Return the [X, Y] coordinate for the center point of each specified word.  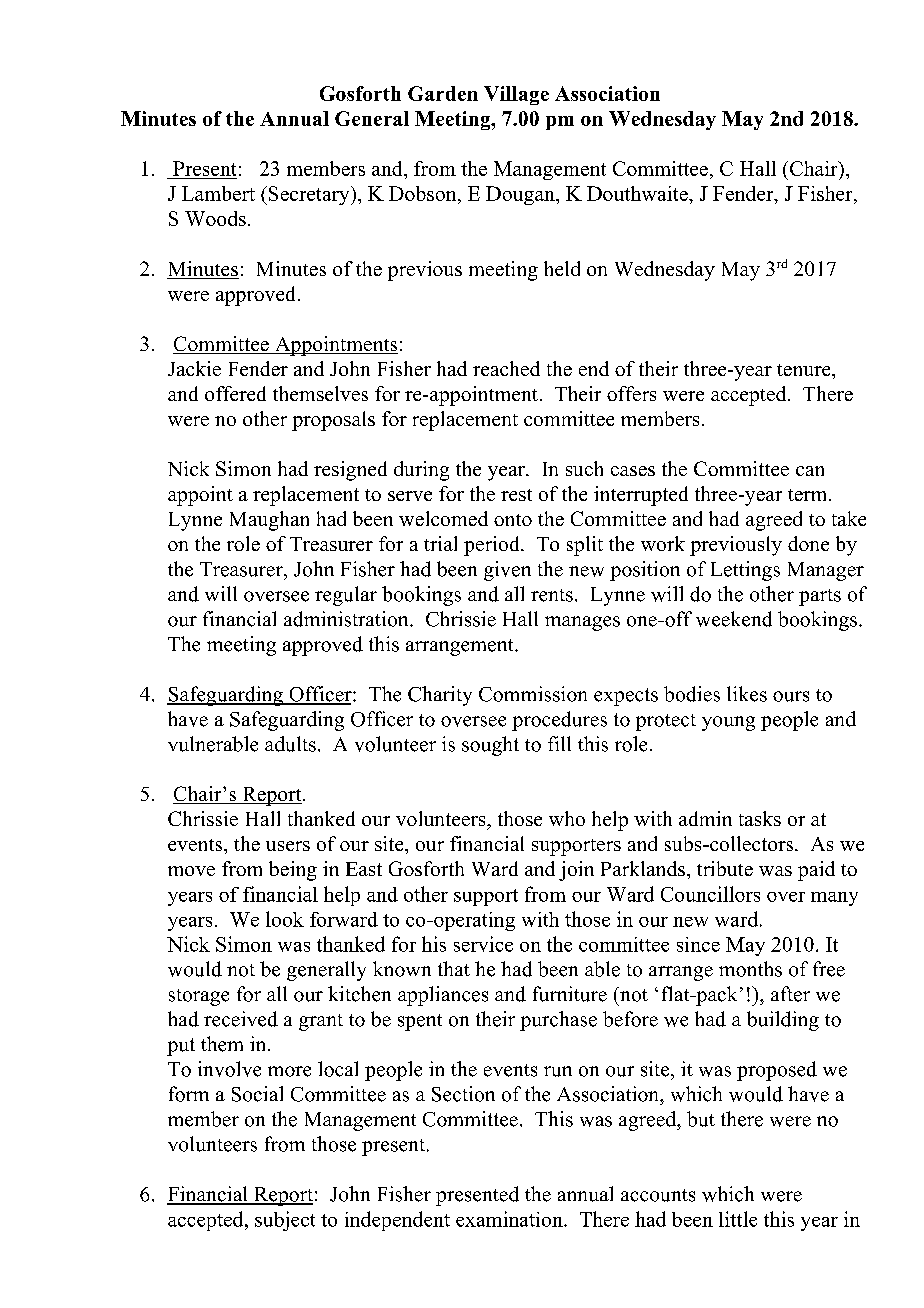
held [562, 268]
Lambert [218, 193]
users [288, 846]
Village [516, 95]
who [567, 818]
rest [516, 495]
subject [285, 1221]
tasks [760, 818]
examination [510, 1219]
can [810, 471]
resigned [350, 471]
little [738, 1219]
